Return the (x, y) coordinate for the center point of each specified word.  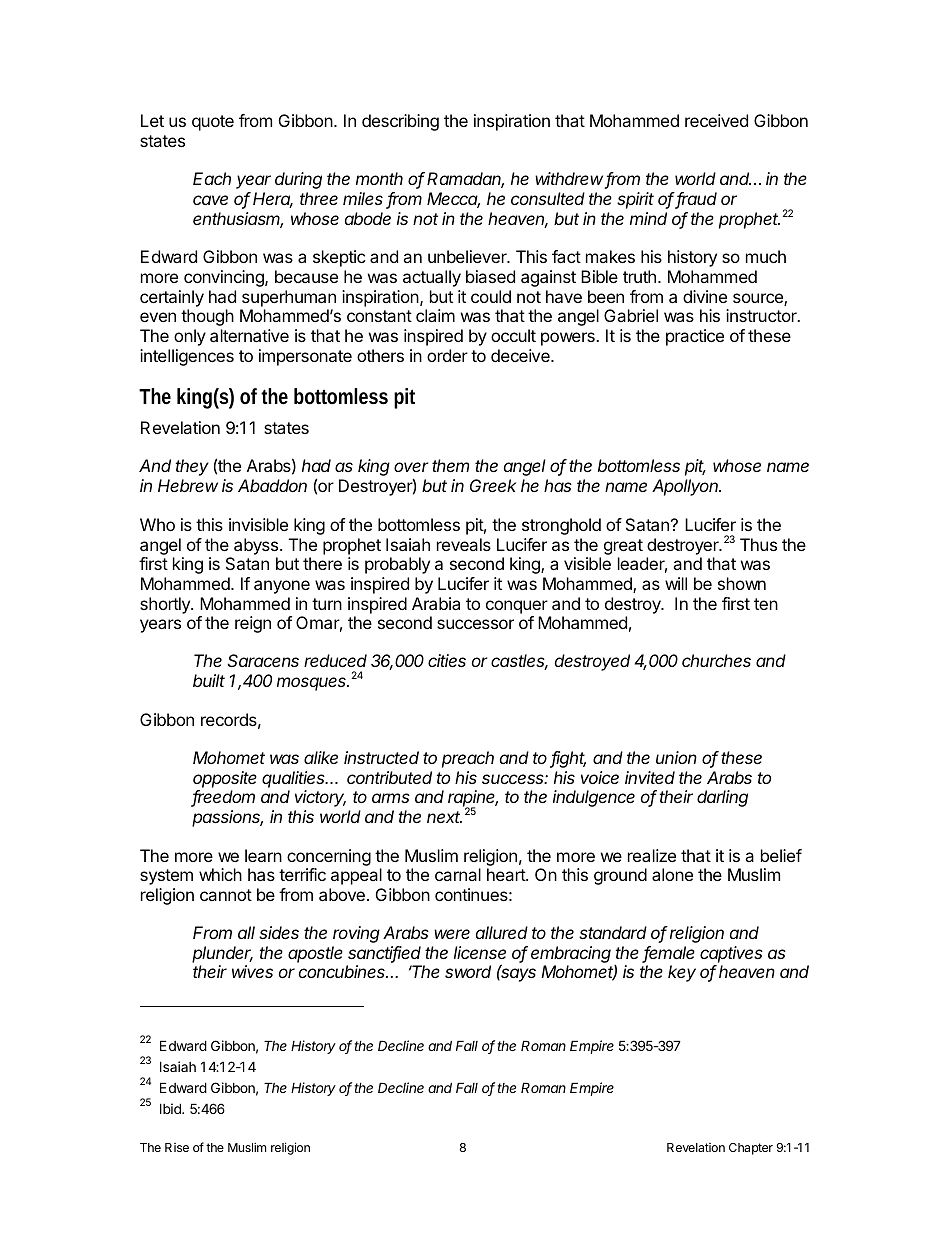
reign (253, 624)
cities (447, 660)
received (716, 120)
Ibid (171, 1108)
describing (400, 122)
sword (468, 971)
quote (213, 123)
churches (716, 660)
